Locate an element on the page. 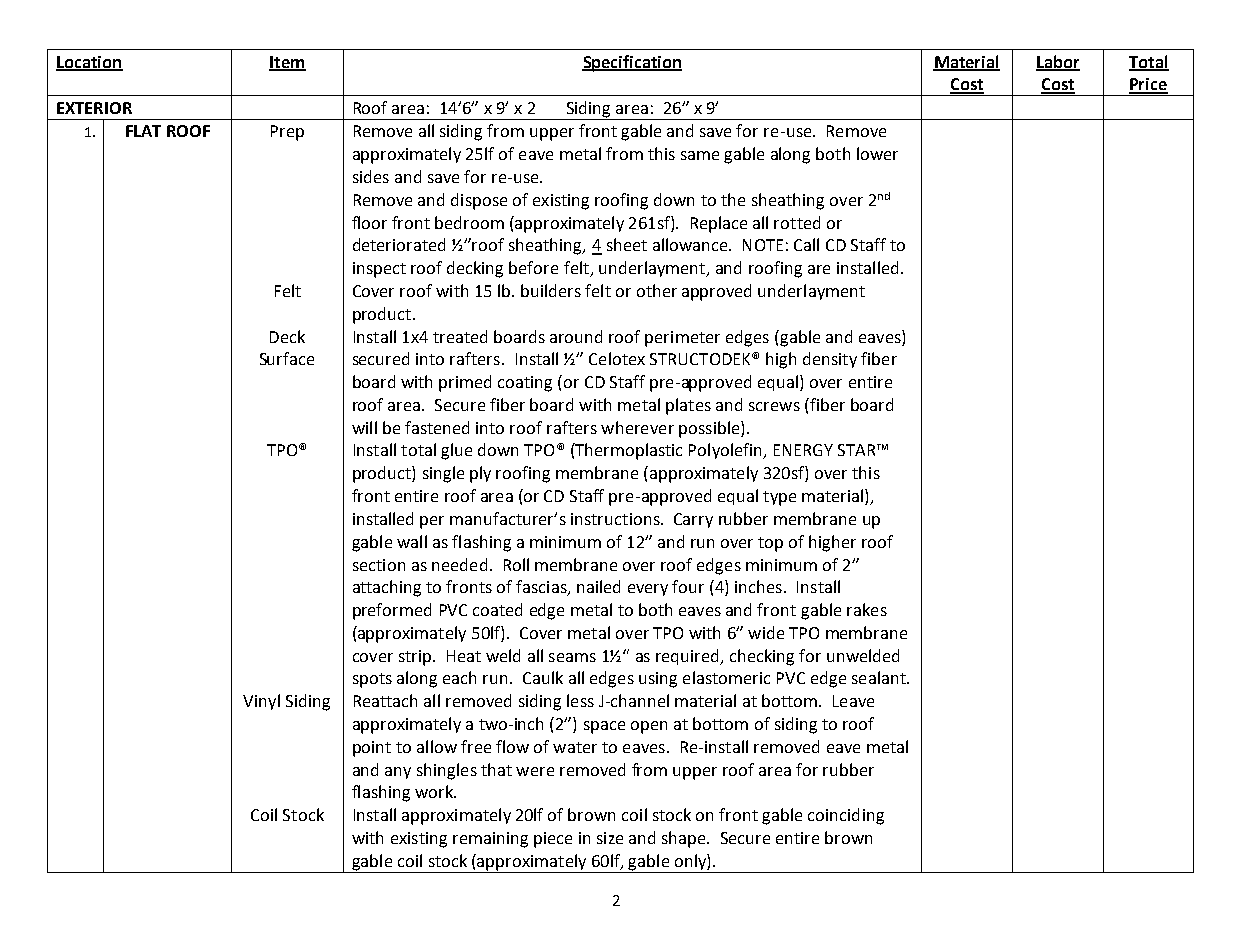 This image has width=1233, height=952. rakes is located at coordinates (867, 609).
